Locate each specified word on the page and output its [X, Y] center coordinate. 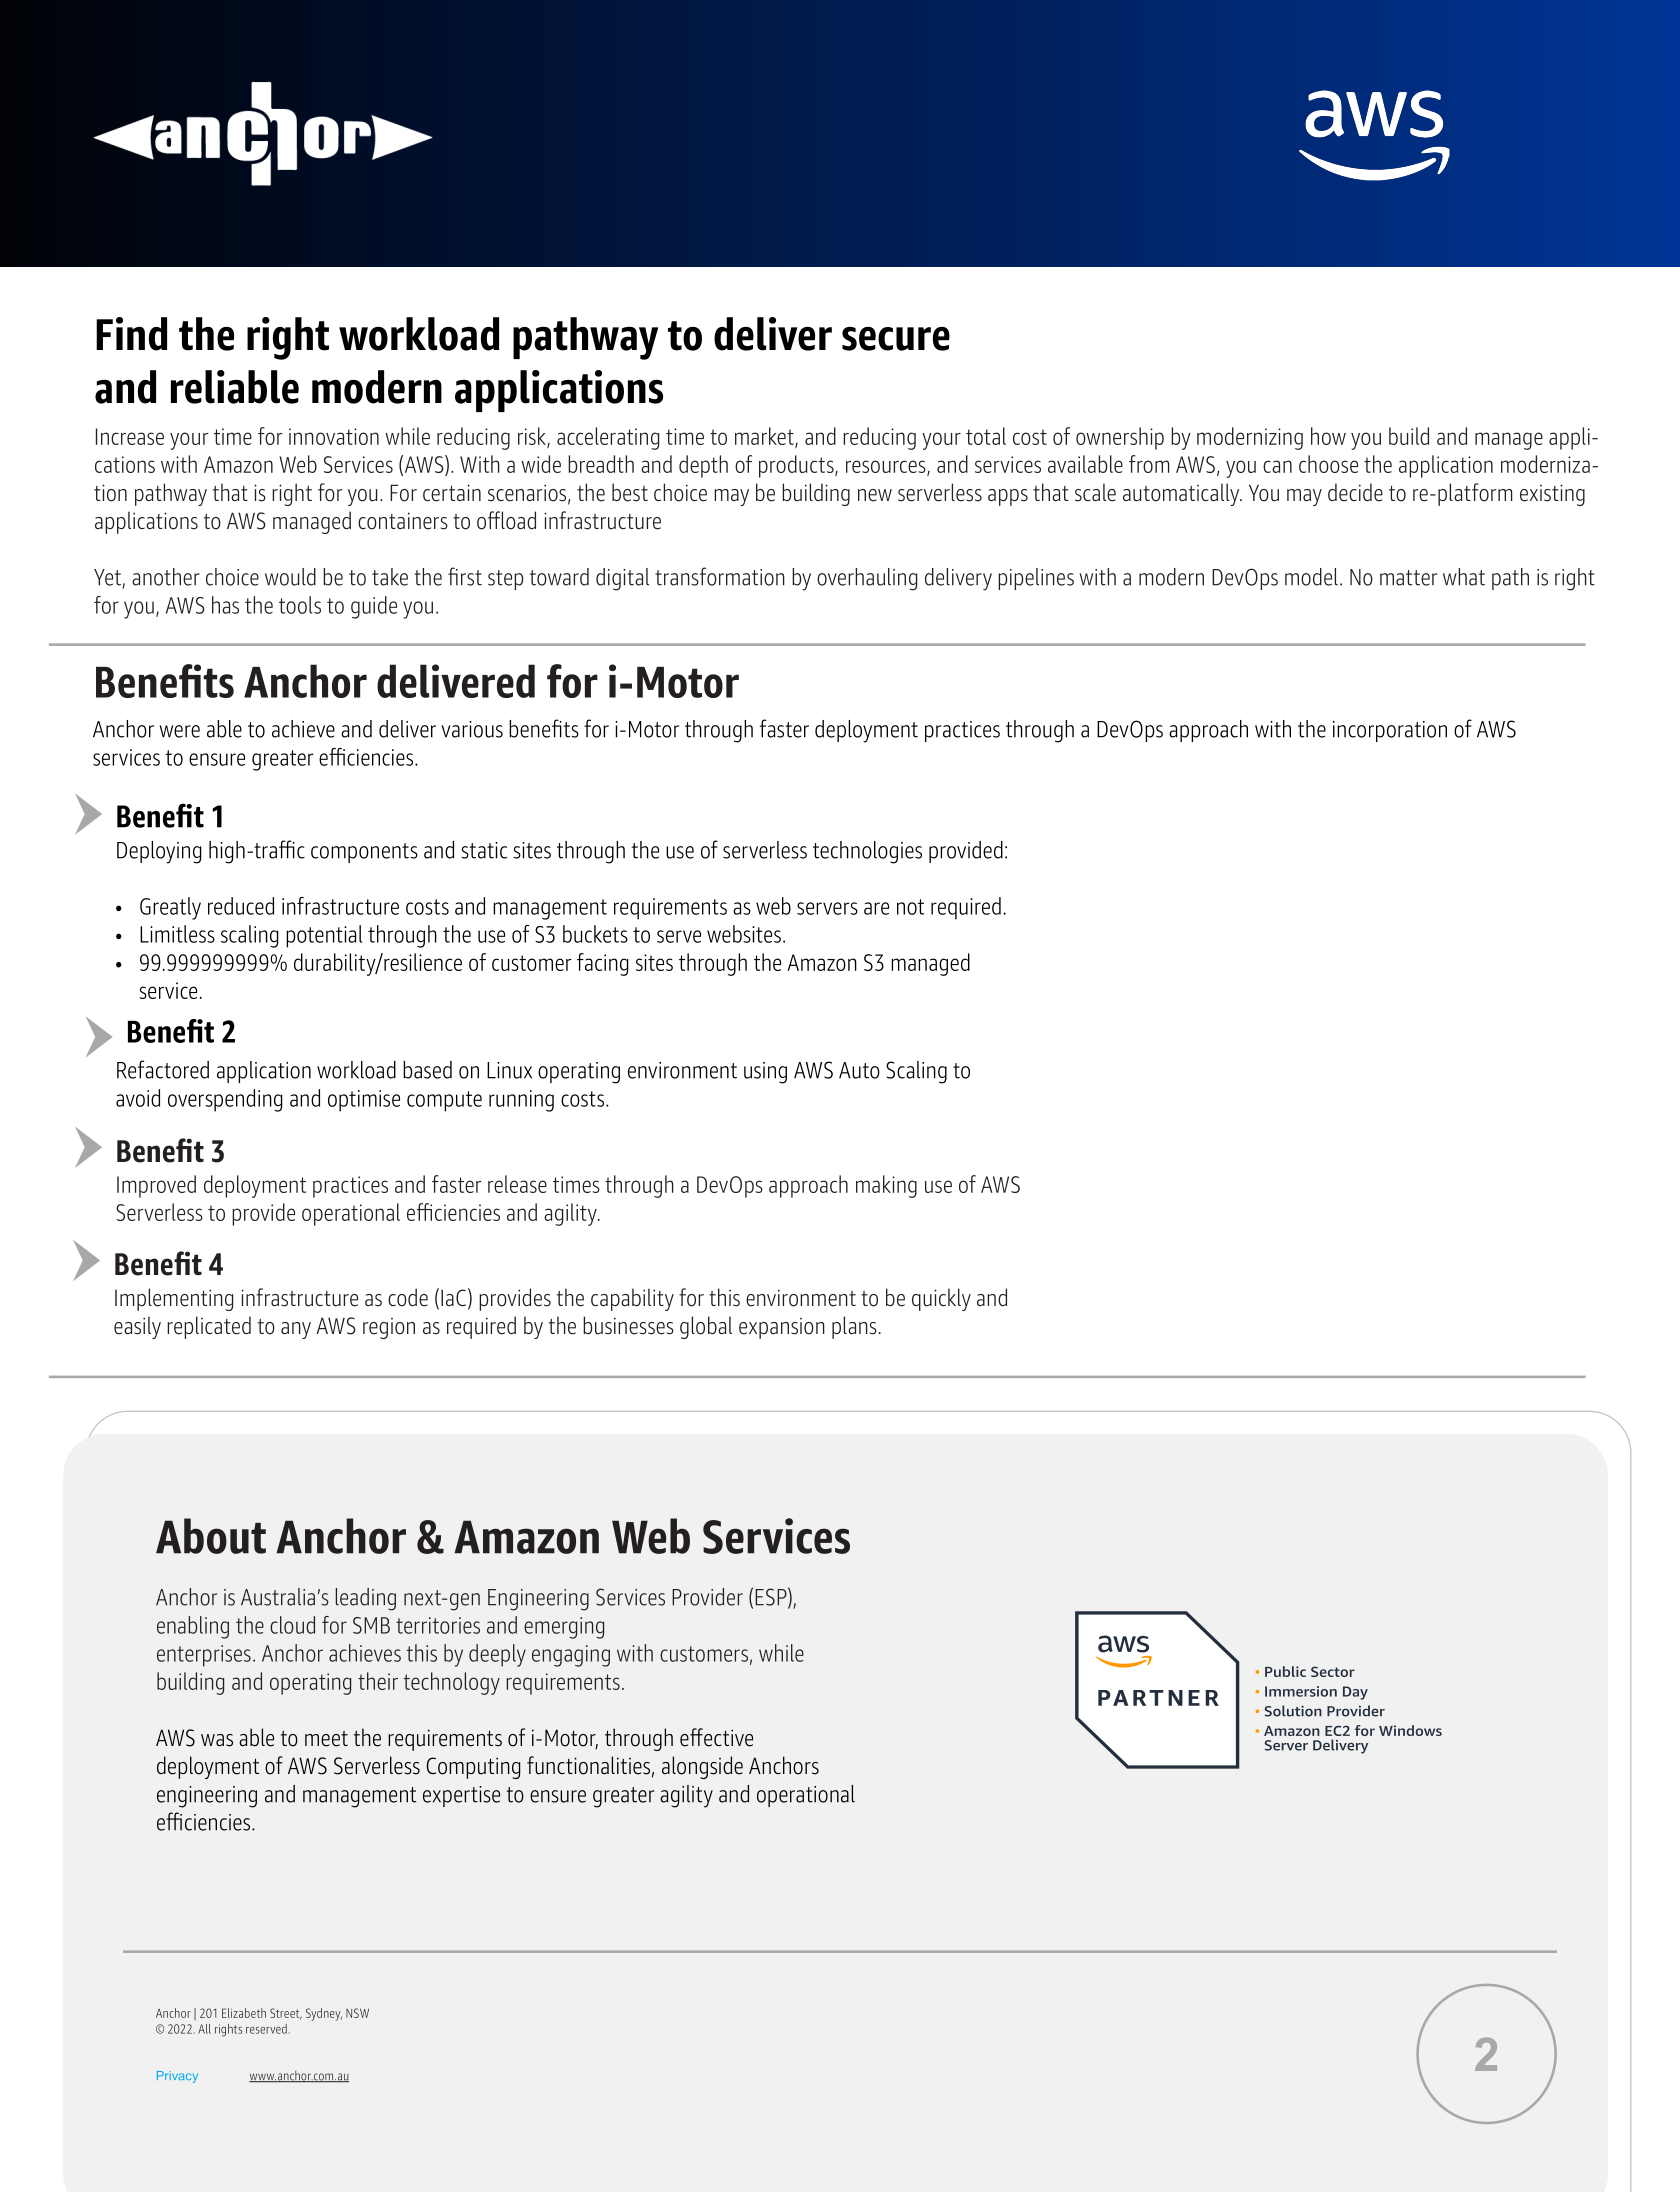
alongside [702, 1767]
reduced [241, 906]
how [1328, 436]
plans [854, 1327]
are [876, 908]
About [211, 1536]
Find [131, 334]
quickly [941, 1299]
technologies [867, 852]
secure [896, 339]
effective [716, 1737]
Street [286, 2014]
